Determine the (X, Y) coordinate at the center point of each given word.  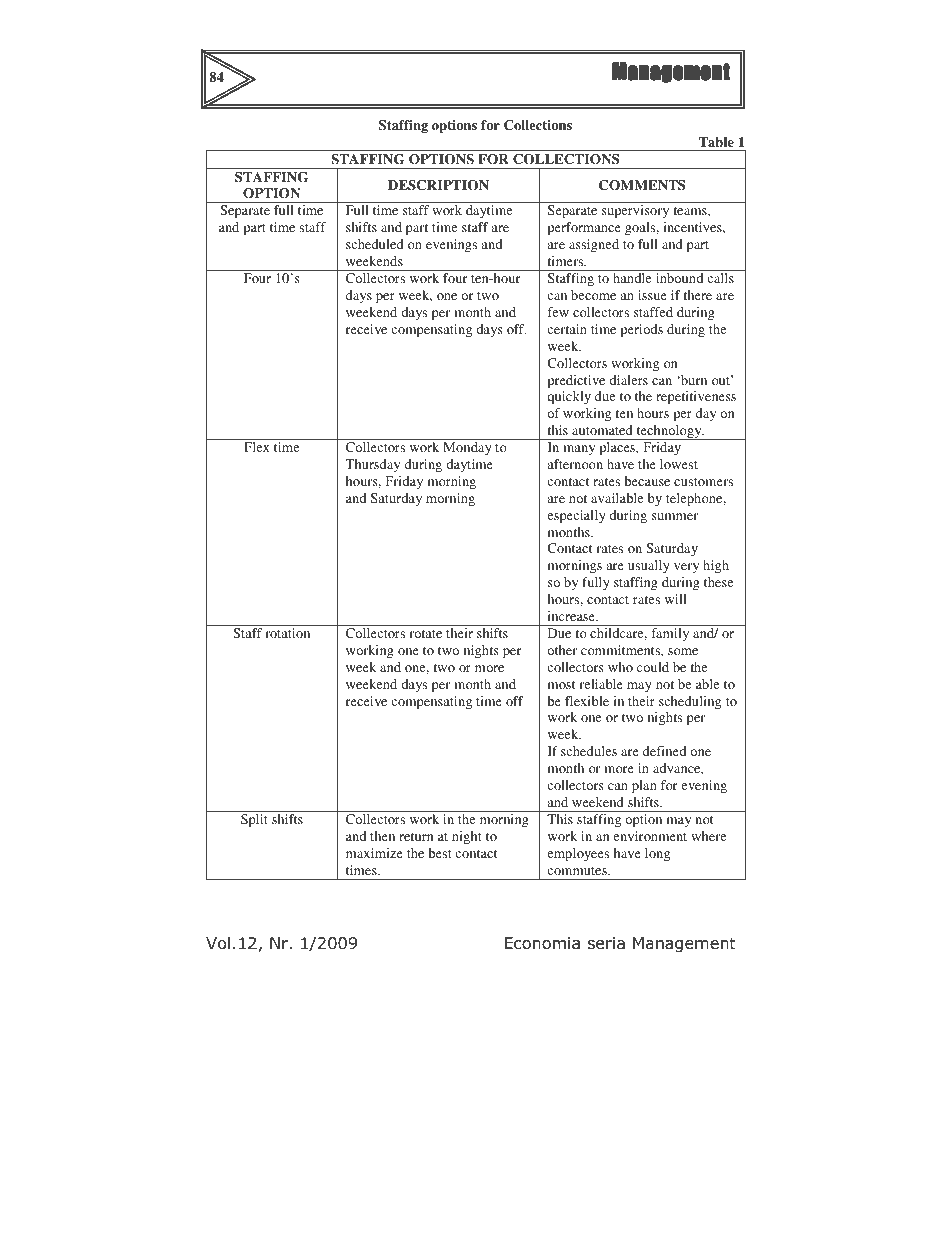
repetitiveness (696, 397)
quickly (569, 397)
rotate (425, 634)
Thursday (372, 465)
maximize (374, 853)
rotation (287, 633)
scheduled (375, 244)
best (440, 853)
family (670, 634)
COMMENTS (642, 185)
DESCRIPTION (438, 185)
